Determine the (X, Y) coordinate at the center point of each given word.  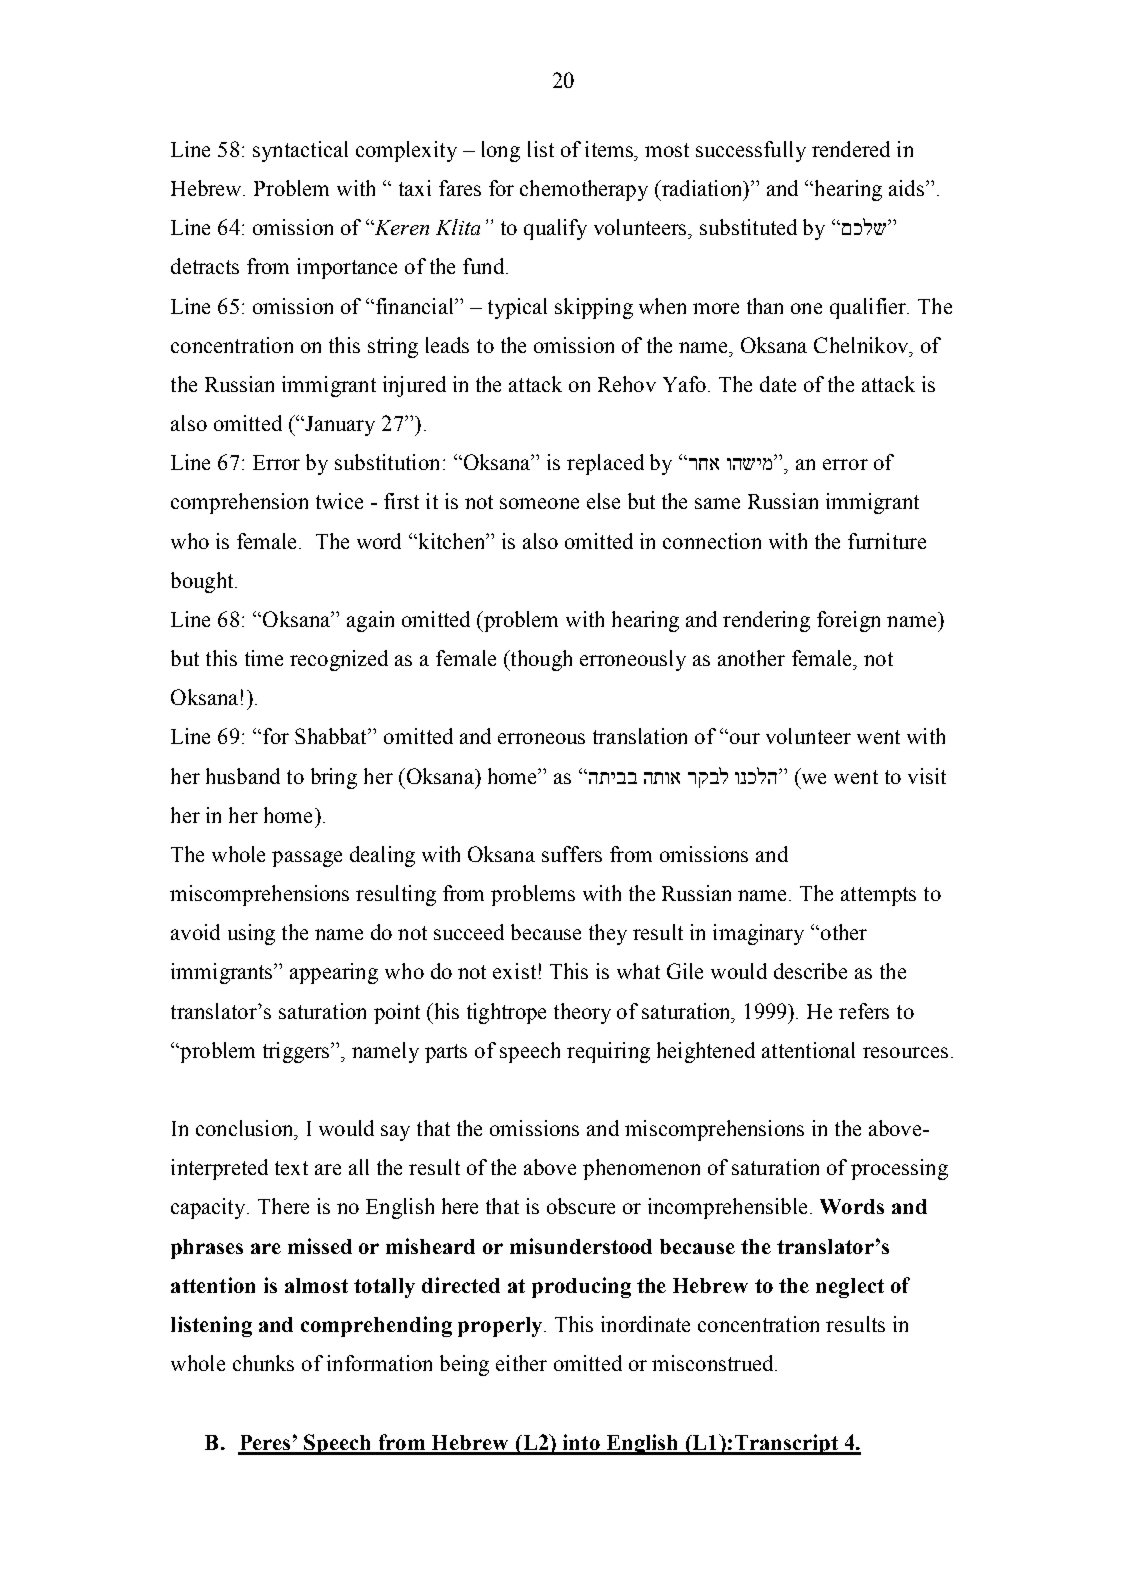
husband (243, 776)
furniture (887, 541)
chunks (263, 1363)
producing (581, 1287)
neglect (850, 1288)
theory (582, 1013)
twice (339, 501)
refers (864, 1011)
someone (539, 503)
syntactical (300, 151)
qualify (555, 229)
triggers (298, 1052)
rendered (851, 149)
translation (640, 736)
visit (927, 776)
